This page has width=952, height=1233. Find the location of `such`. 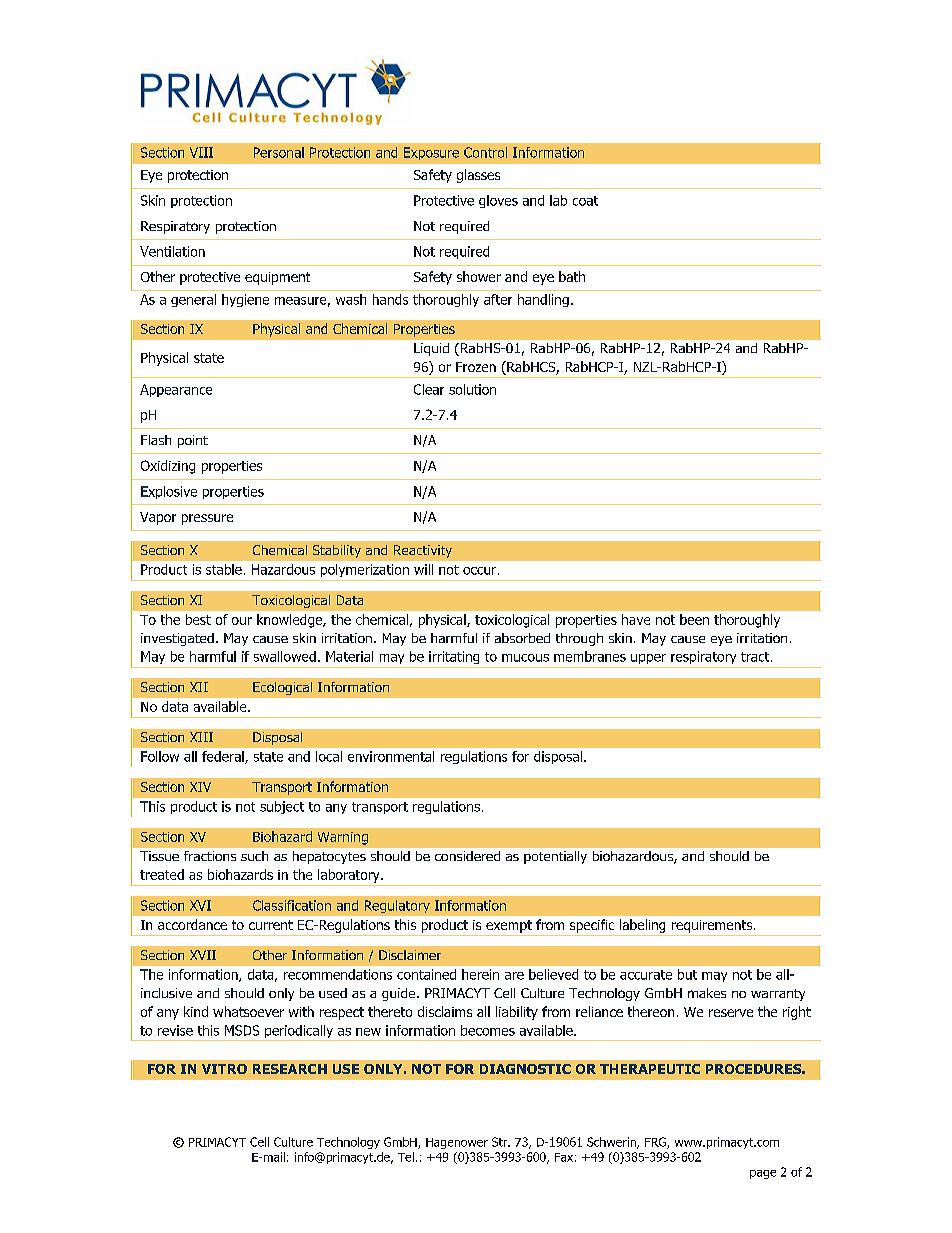

such is located at coordinates (254, 856).
